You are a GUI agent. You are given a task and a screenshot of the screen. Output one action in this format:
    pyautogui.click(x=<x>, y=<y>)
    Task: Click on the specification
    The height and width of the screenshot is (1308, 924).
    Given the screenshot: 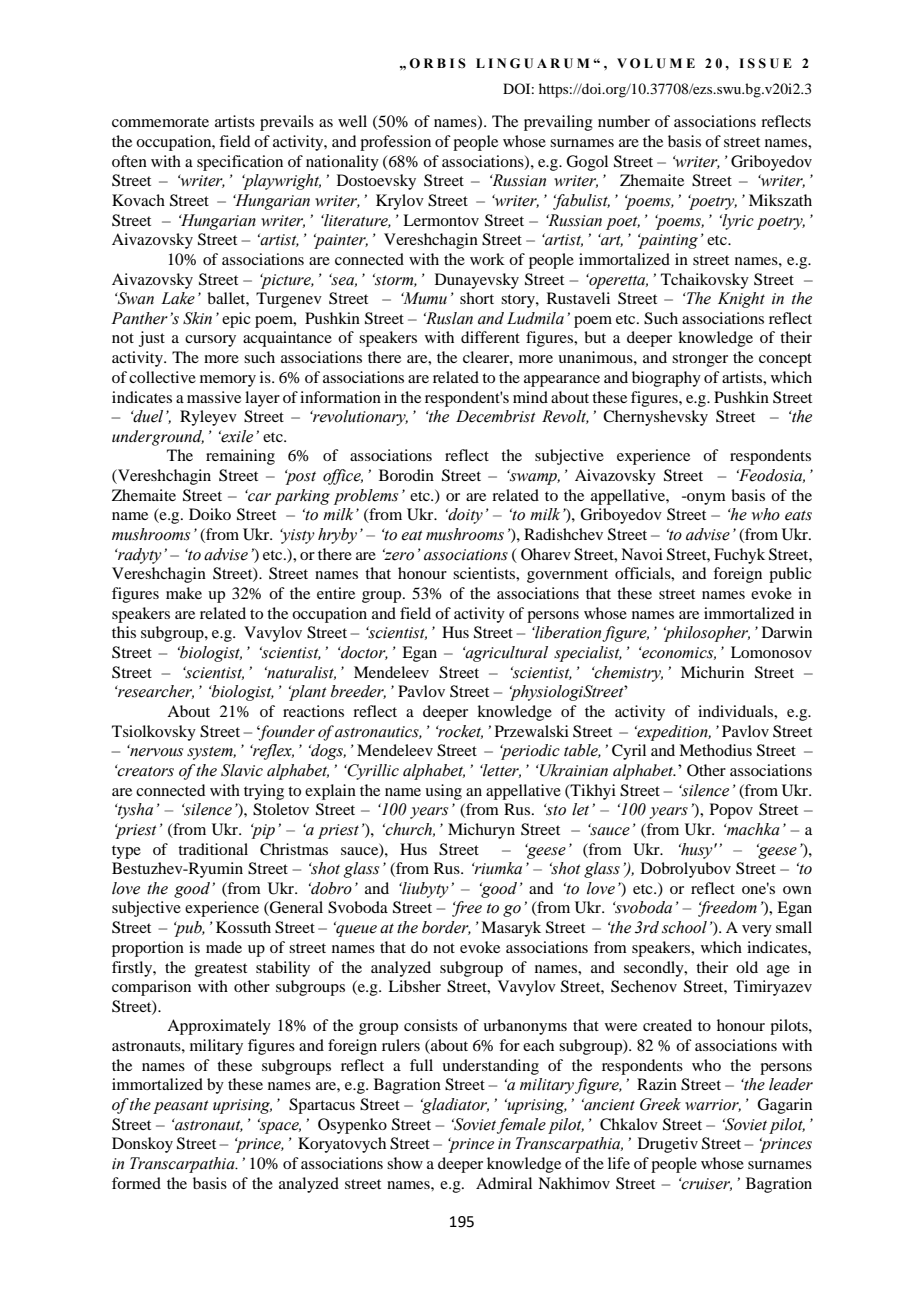 What is the action you would take?
    pyautogui.click(x=240, y=163)
